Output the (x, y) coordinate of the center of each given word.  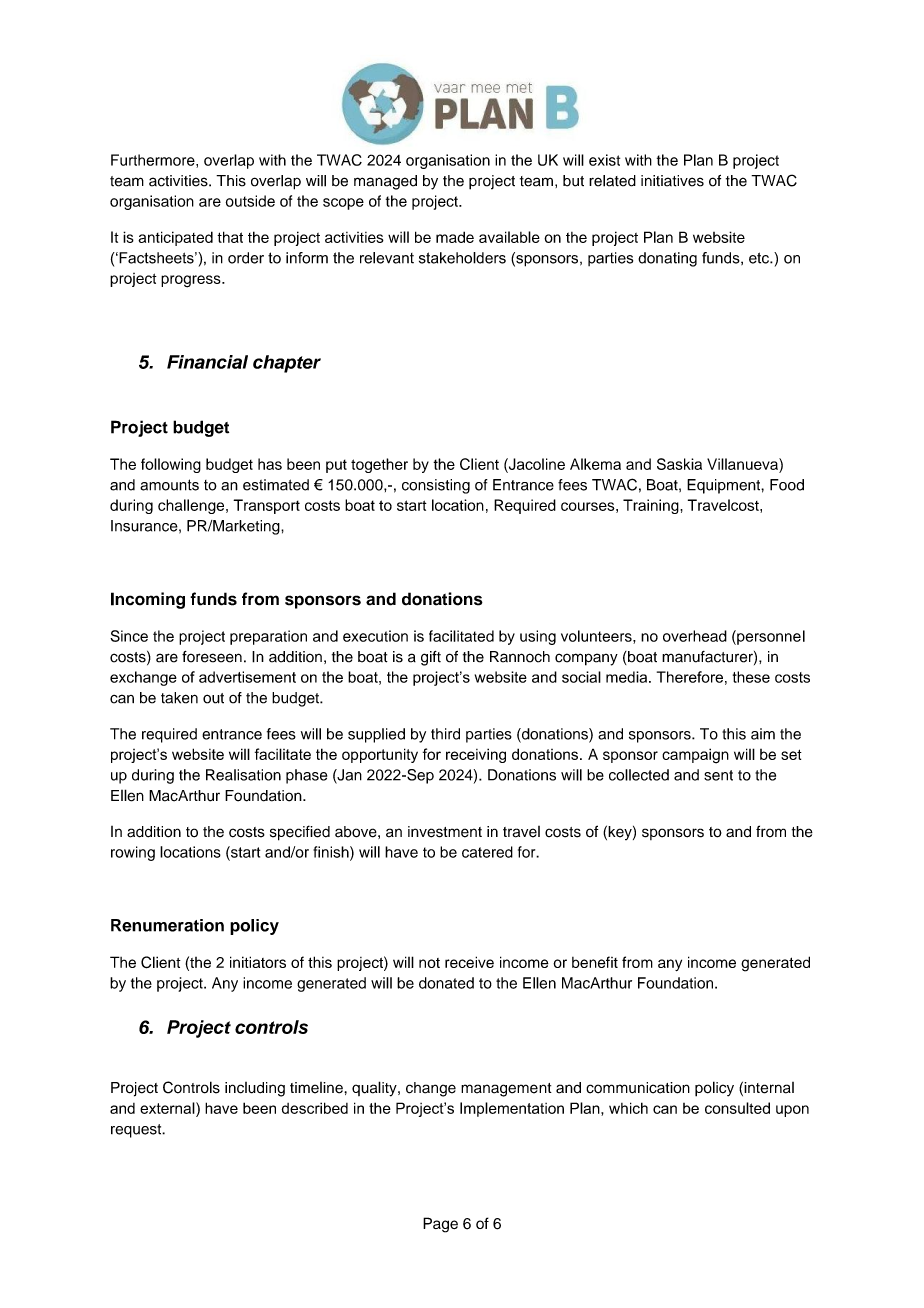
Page (440, 1225)
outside (250, 201)
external (168, 1108)
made (455, 237)
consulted (737, 1108)
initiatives (672, 181)
